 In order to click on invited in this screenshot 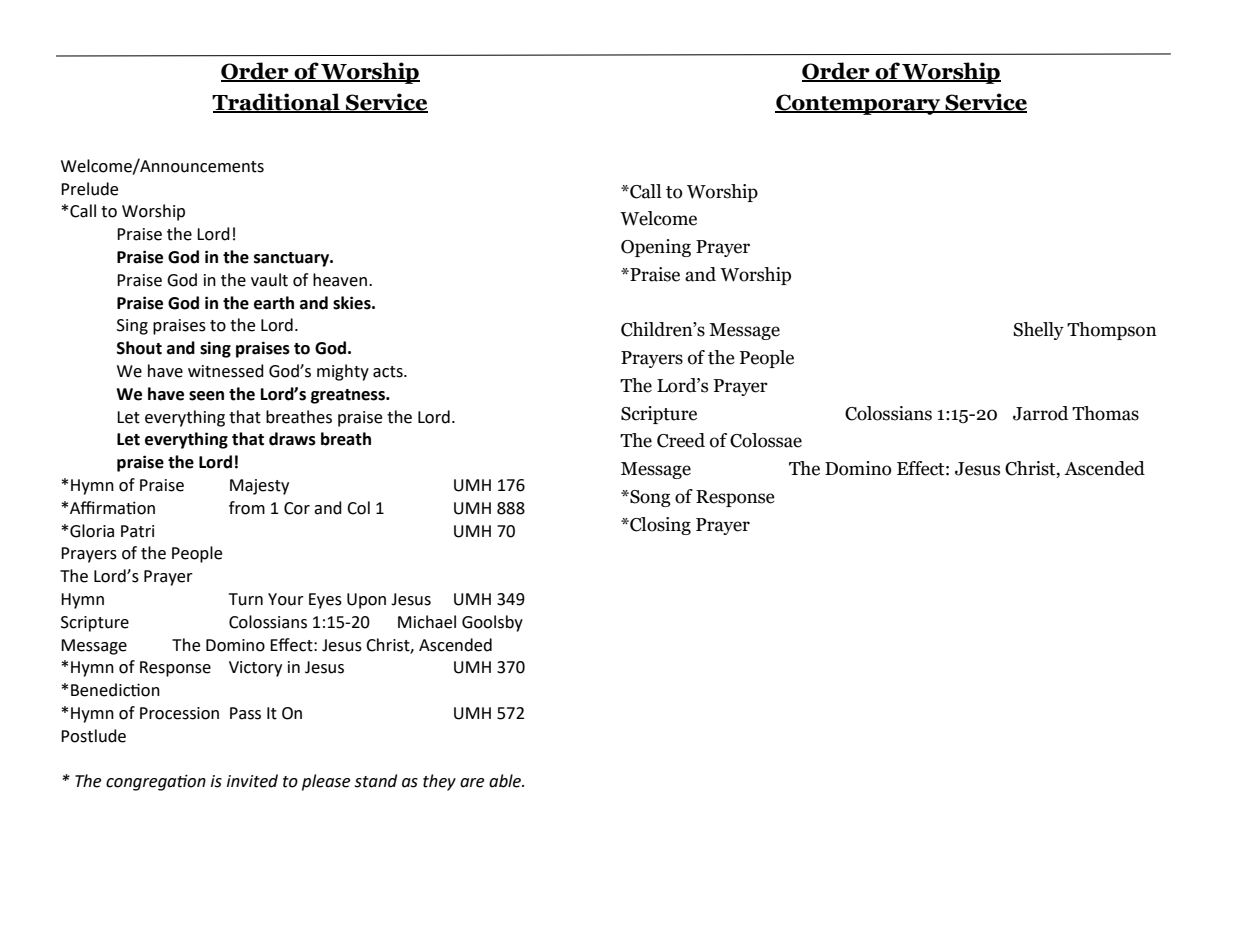, I will do `click(252, 781)`.
